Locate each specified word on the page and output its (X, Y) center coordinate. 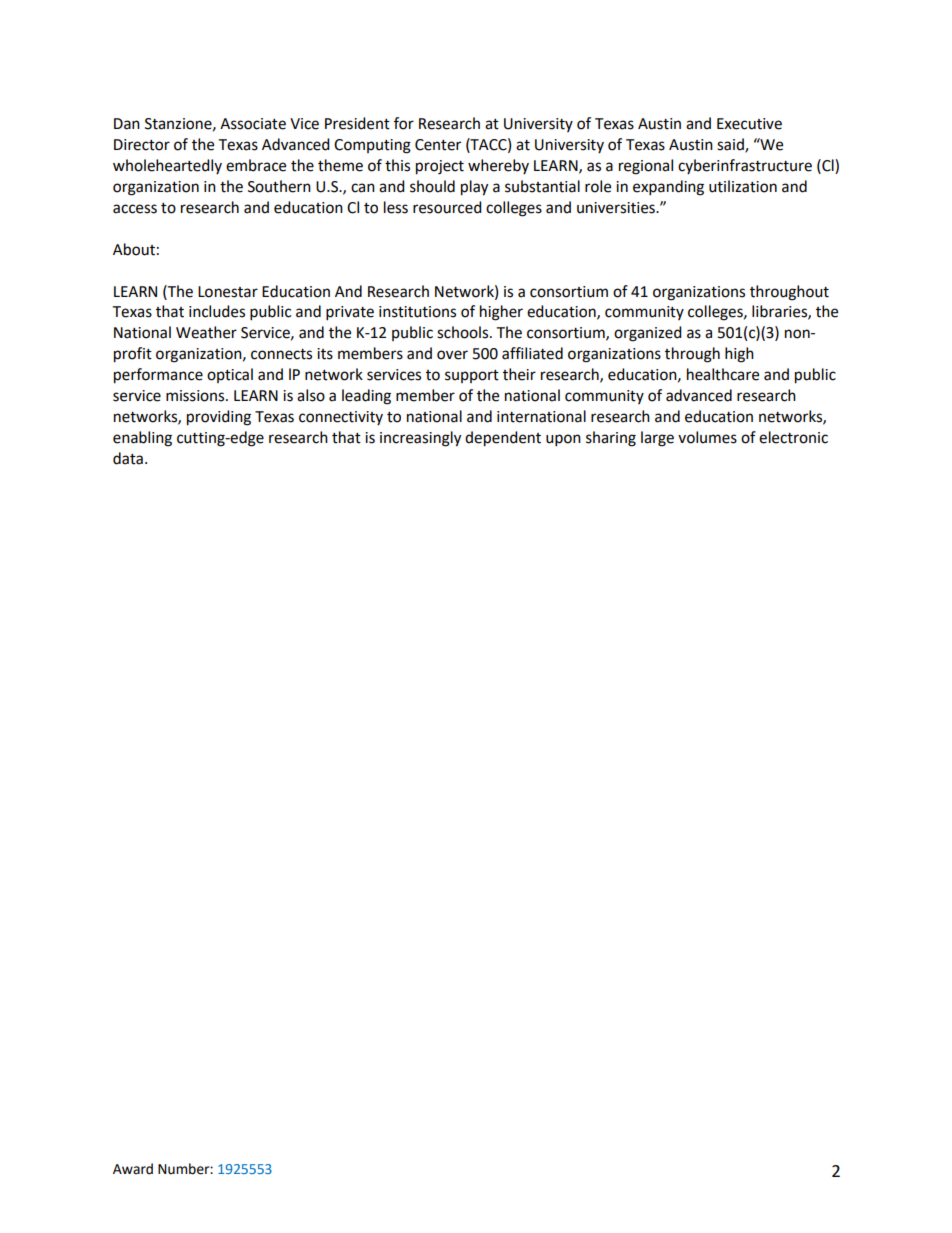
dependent (503, 439)
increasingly (420, 439)
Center (438, 145)
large (657, 439)
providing (219, 418)
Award (133, 1169)
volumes (707, 437)
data (128, 458)
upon (563, 440)
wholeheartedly (167, 166)
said (731, 145)
